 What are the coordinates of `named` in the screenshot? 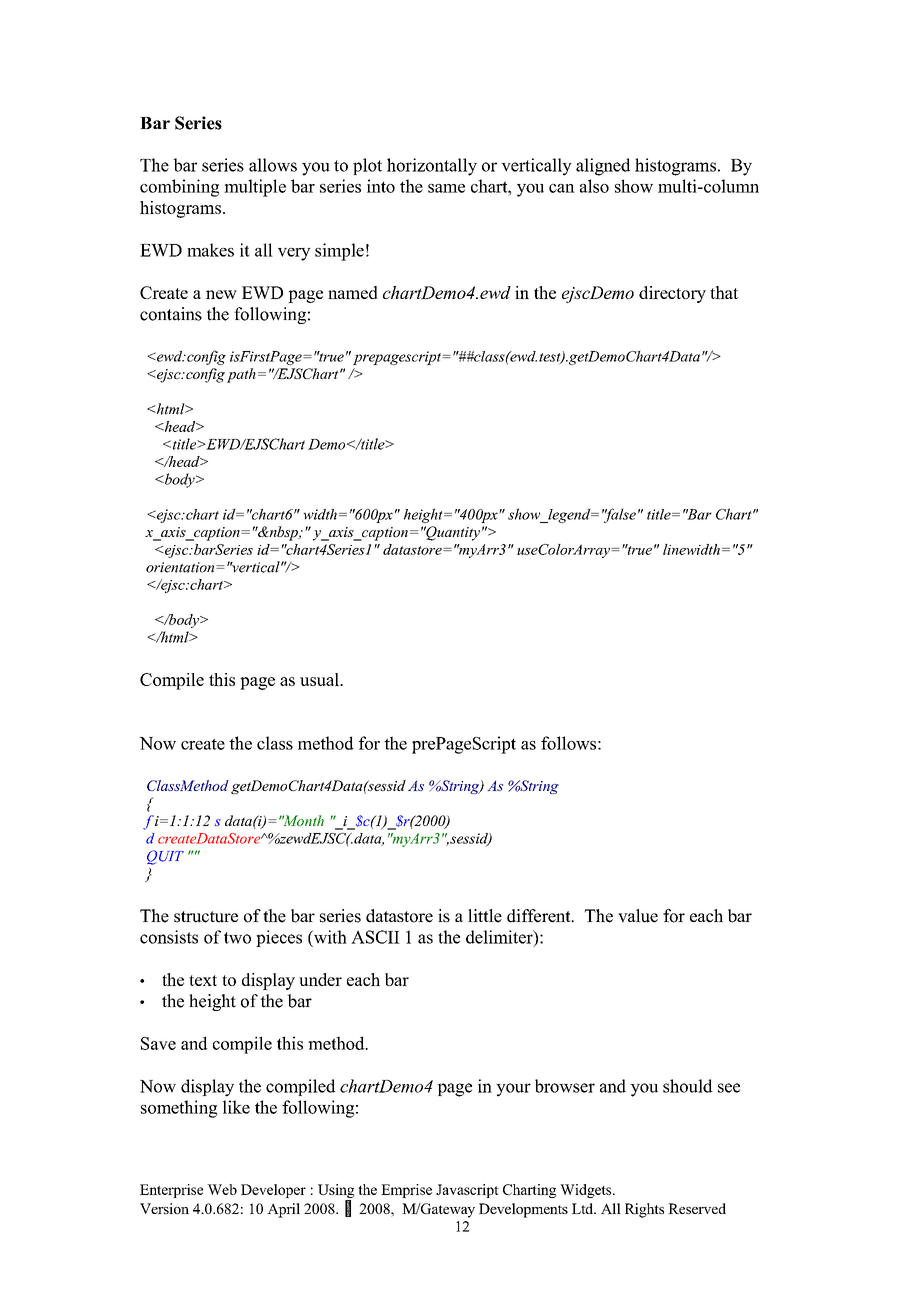 It's located at (353, 292).
